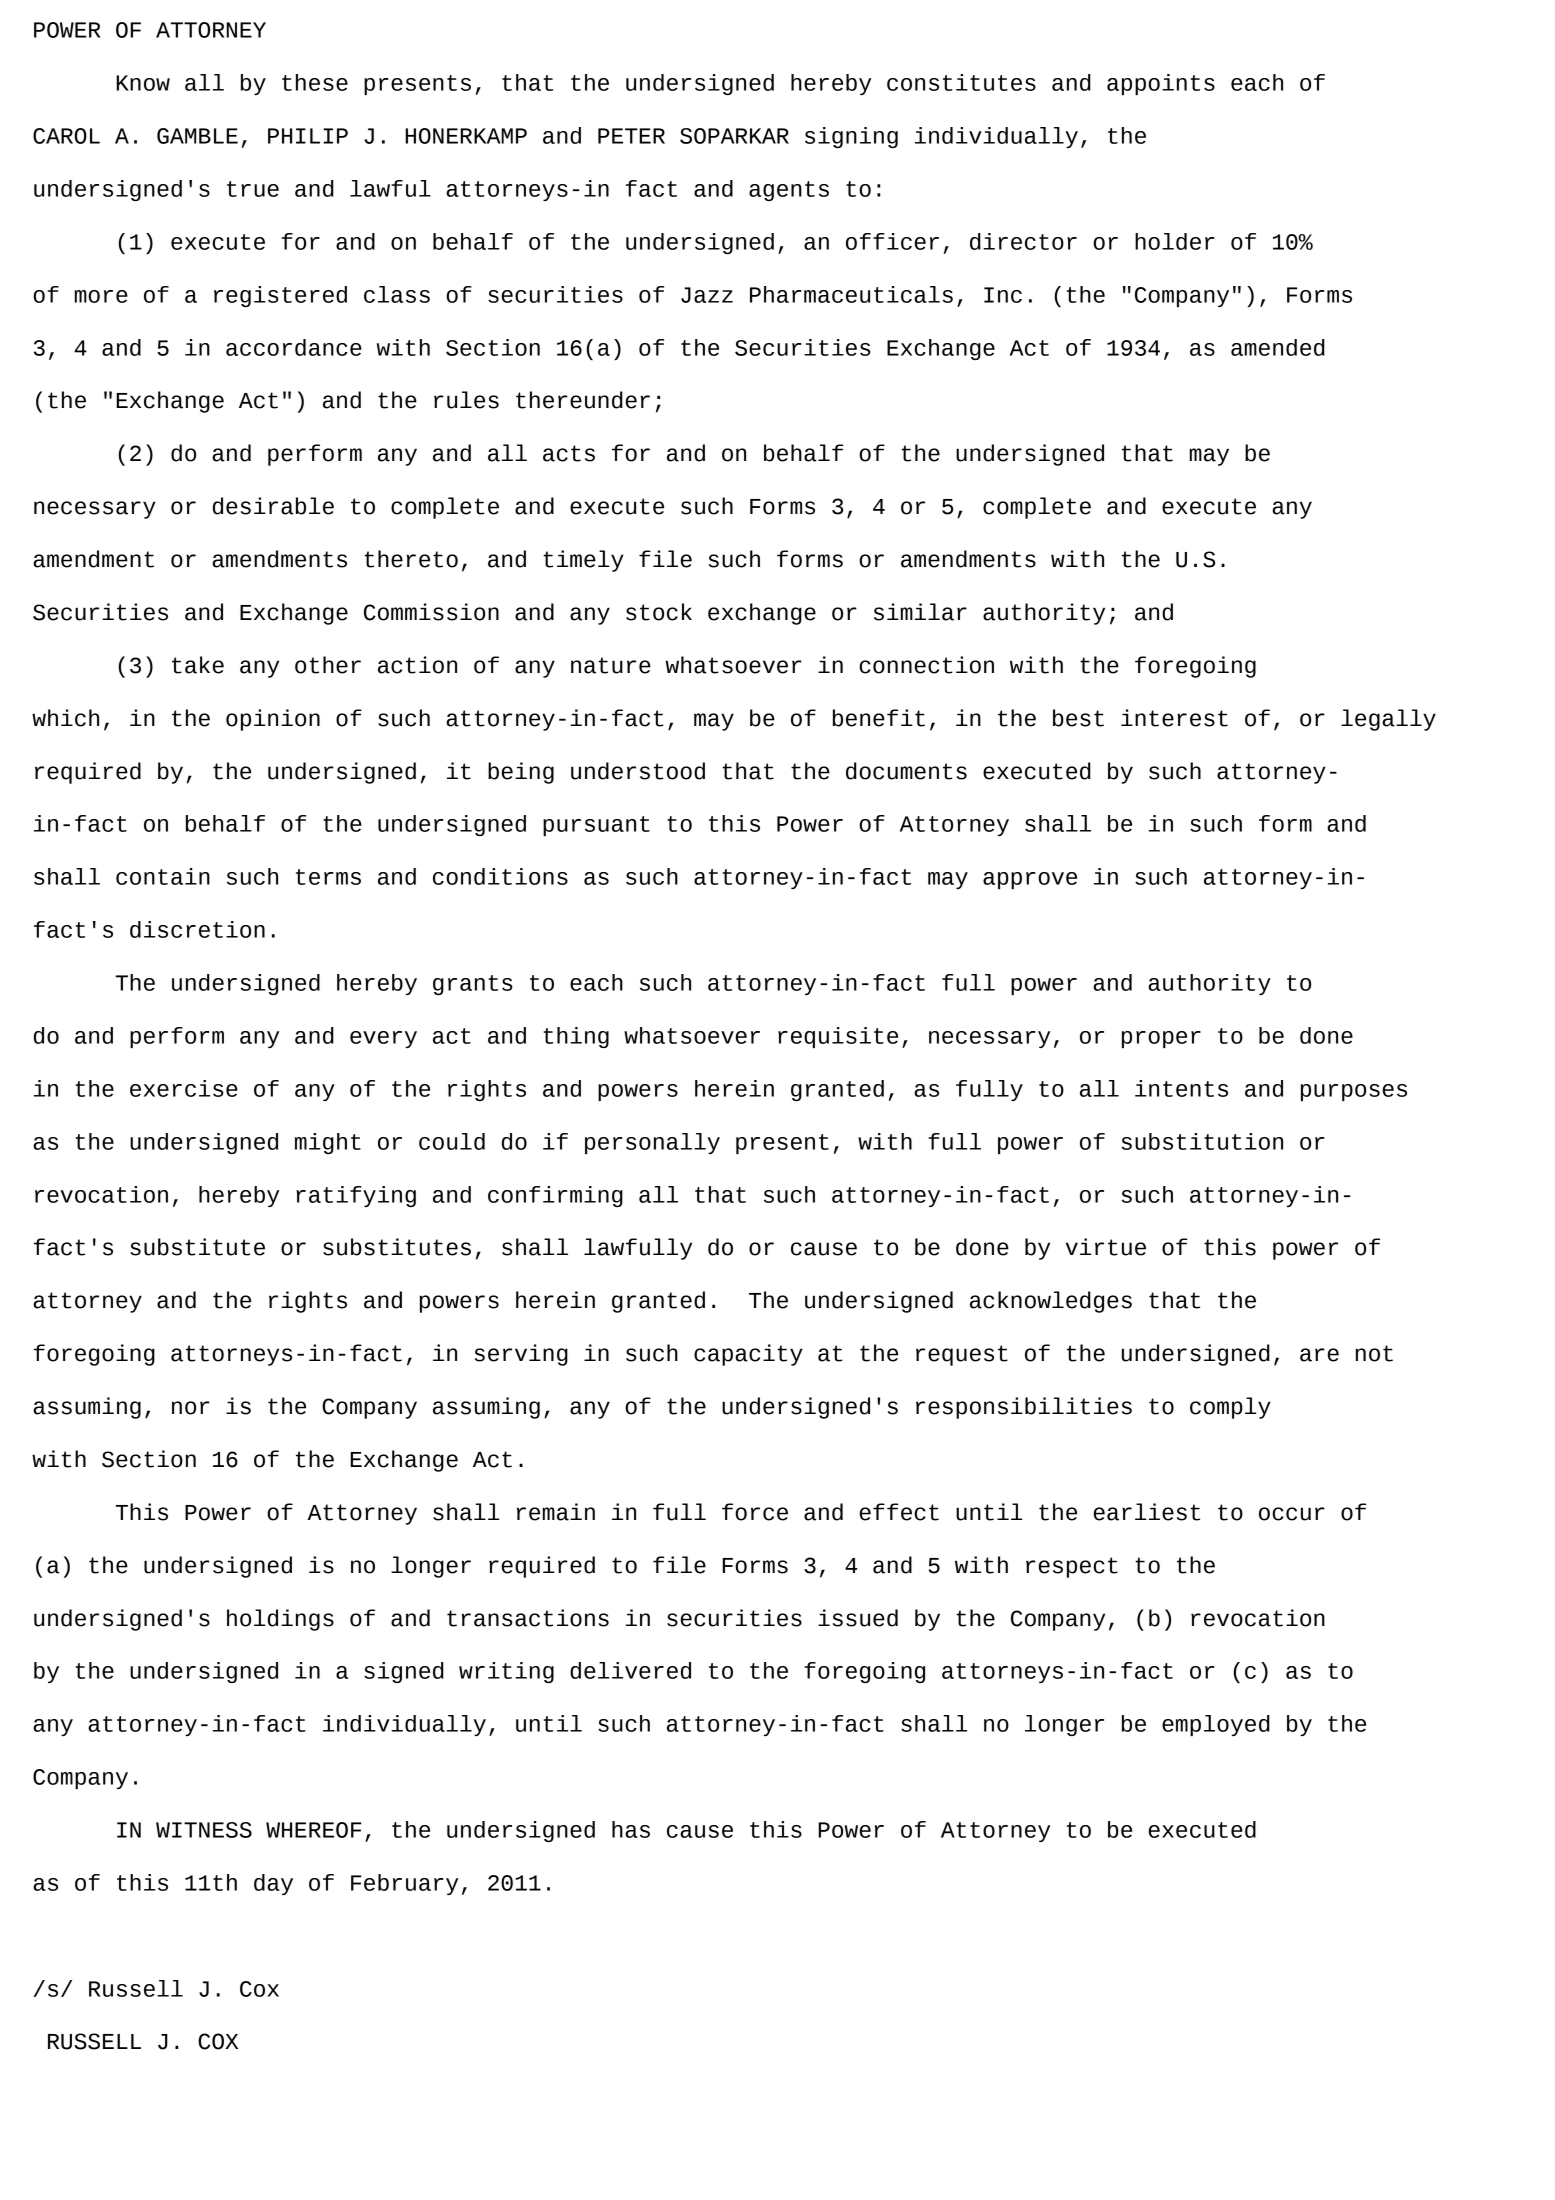 Image resolution: width=1555 pixels, height=2200 pixels. Describe the element at coordinates (631, 136) in the screenshot. I see `PETER` at that location.
